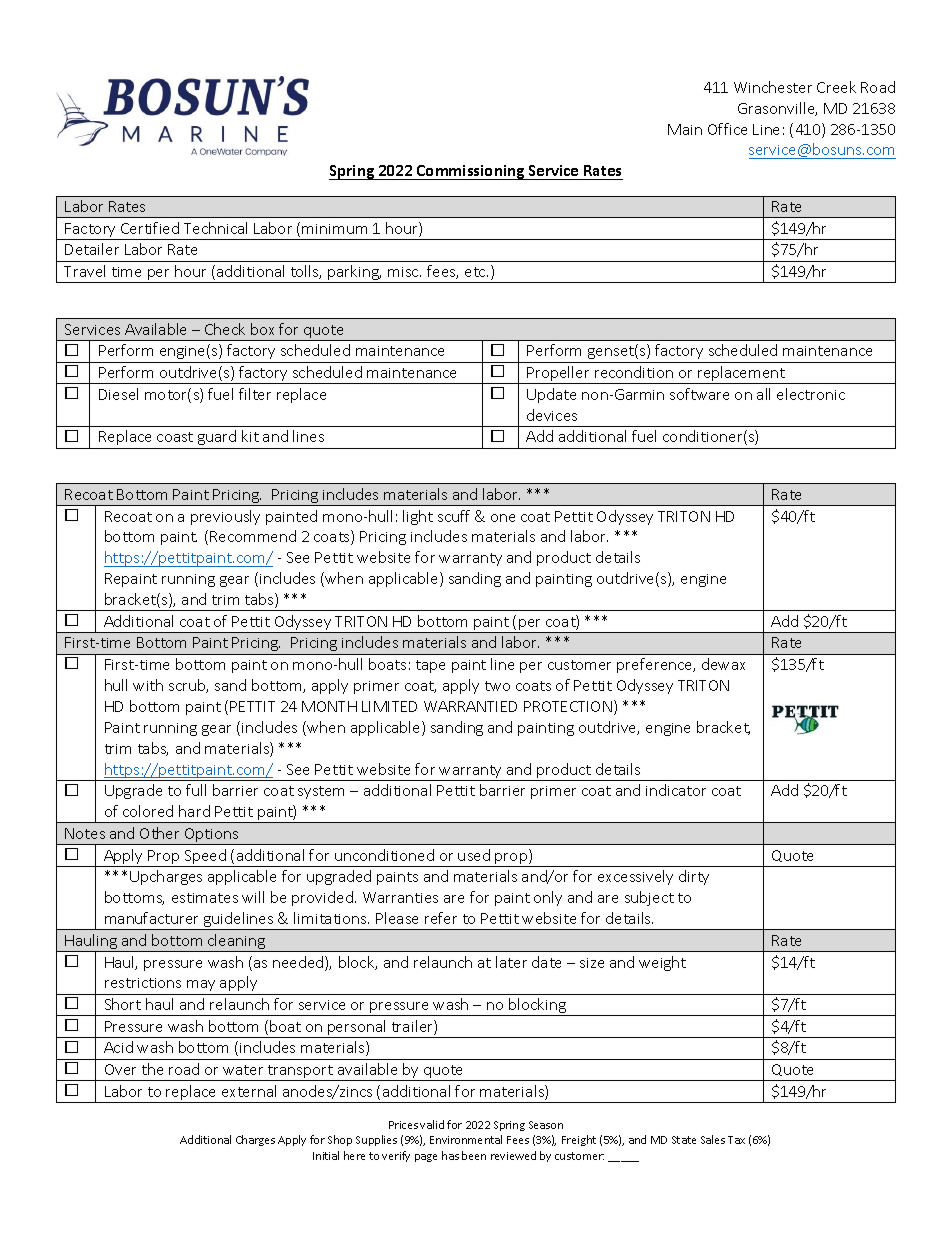  Describe the element at coordinates (727, 129) in the image. I see `Office` at that location.
